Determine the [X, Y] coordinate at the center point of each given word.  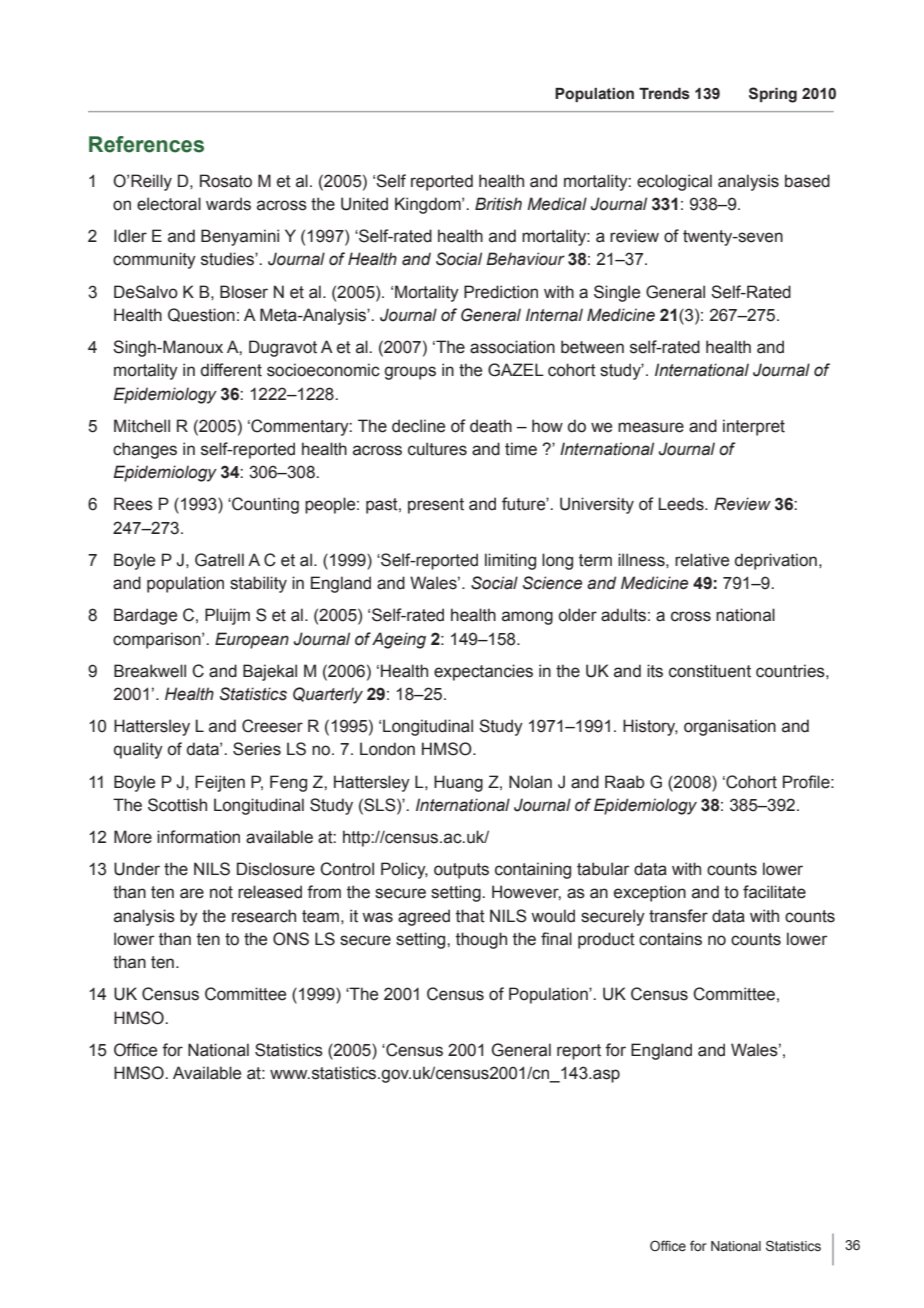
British [498, 204]
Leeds [682, 504]
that [470, 916]
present [436, 506]
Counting [264, 505]
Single [617, 293]
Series [257, 749]
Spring [773, 95]
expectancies [483, 672]
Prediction [501, 292]
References [146, 144]
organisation [730, 727]
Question [201, 315]
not [221, 892]
